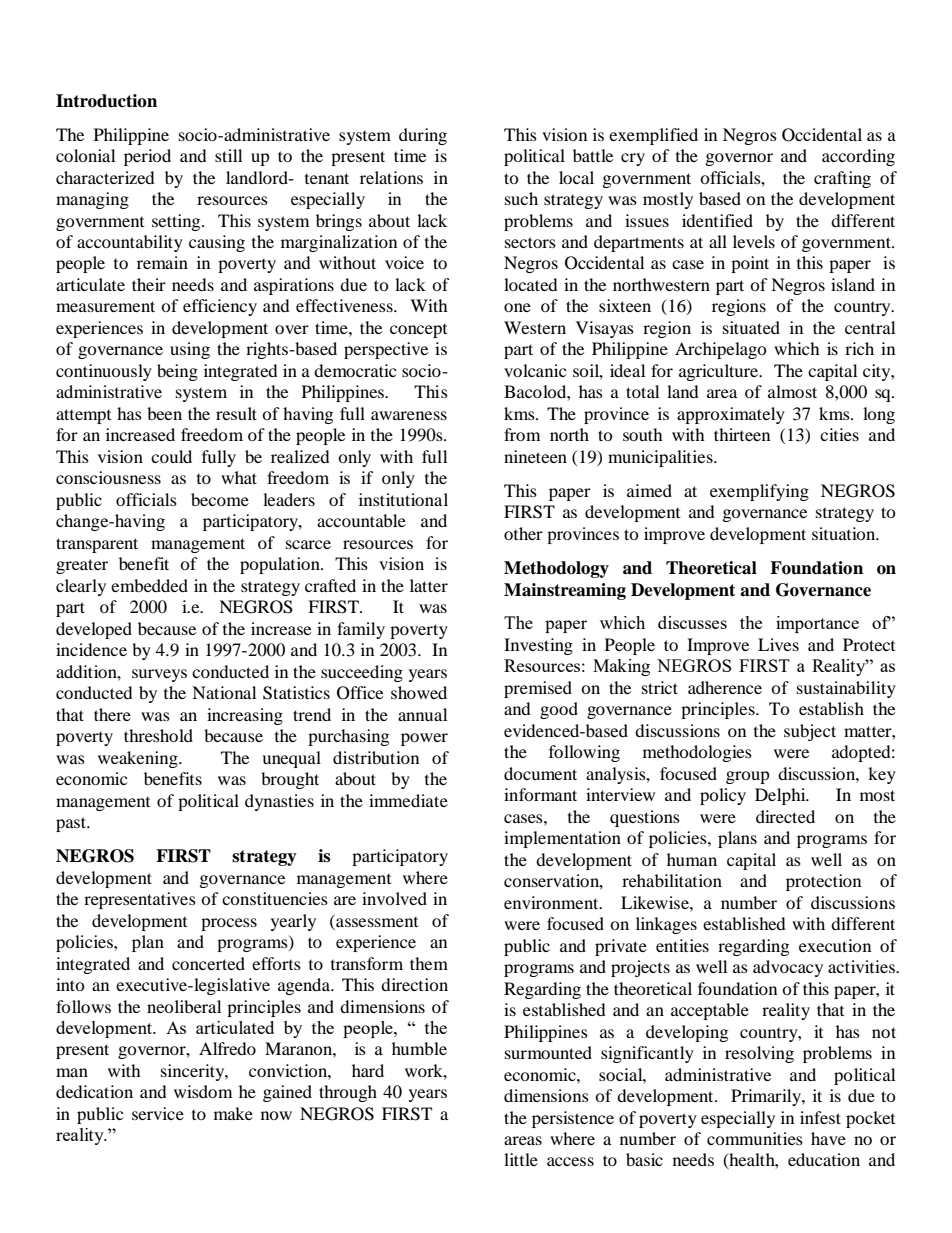 Image resolution: width=952 pixels, height=1233 pixels. What do you see at coordinates (858, 157) in the document?
I see `according` at bounding box center [858, 157].
